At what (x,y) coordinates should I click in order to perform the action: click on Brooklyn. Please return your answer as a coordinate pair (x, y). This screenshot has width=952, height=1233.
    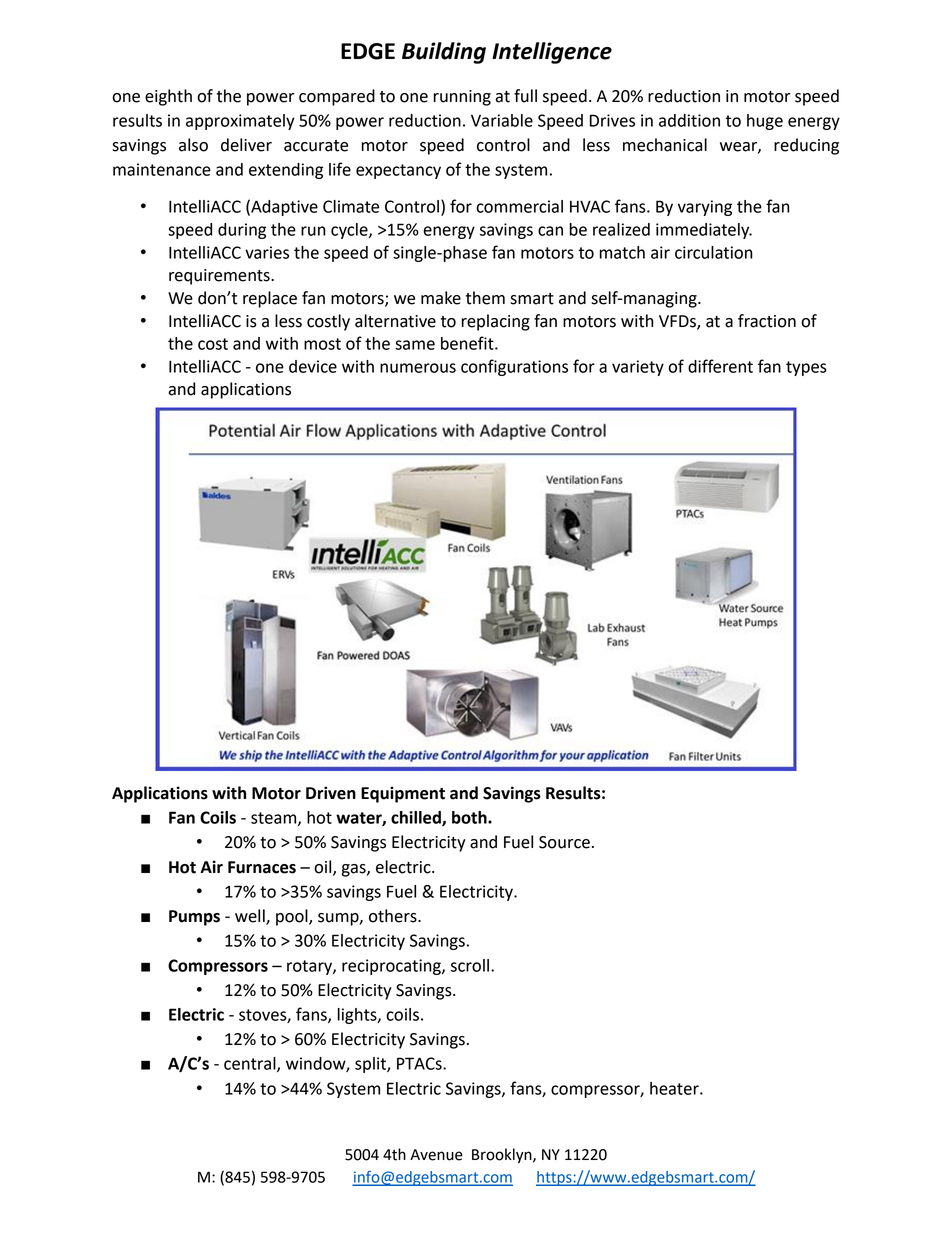
    Looking at the image, I should click on (503, 1156).
